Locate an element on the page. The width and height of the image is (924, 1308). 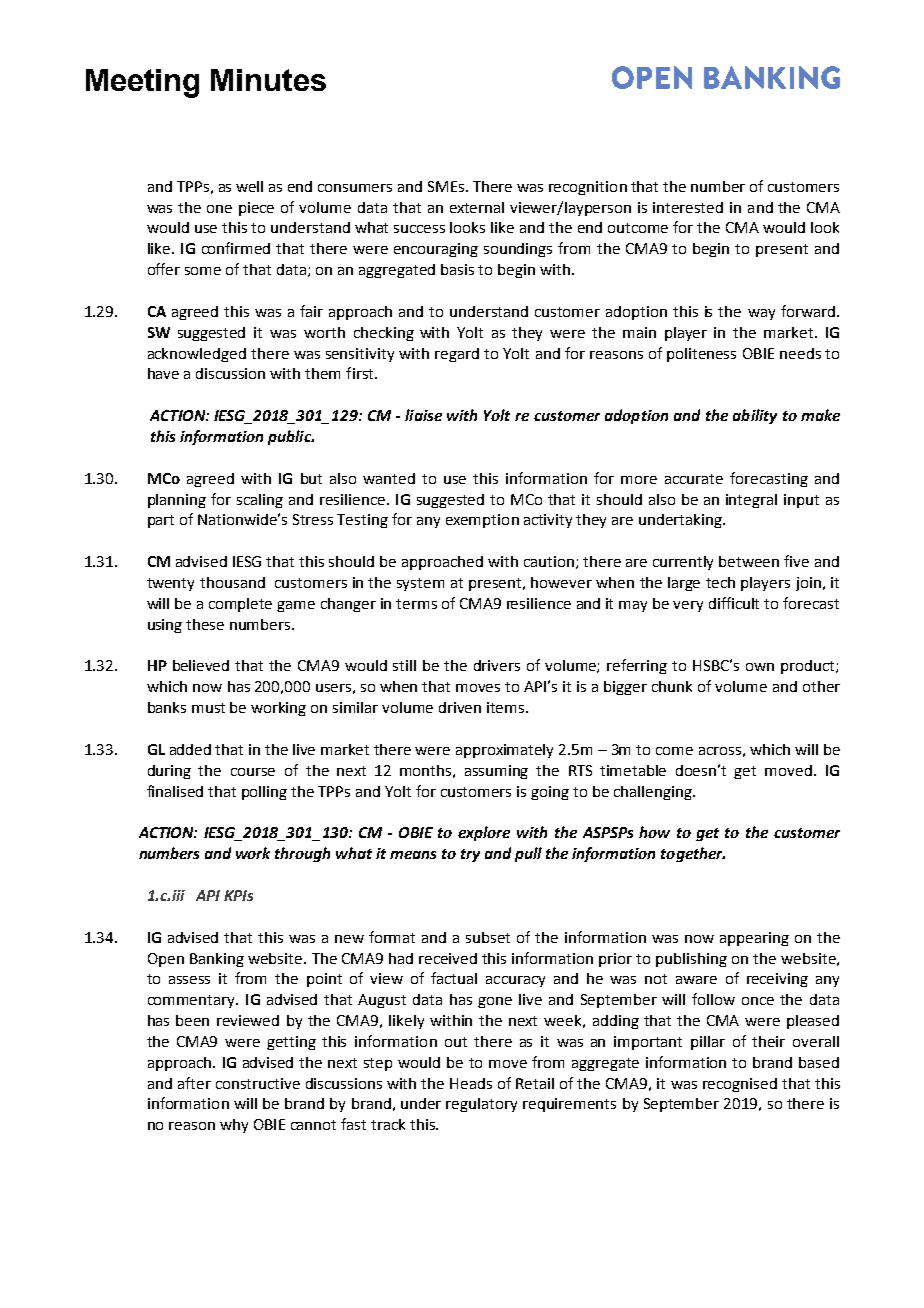
interested is located at coordinates (688, 207).
